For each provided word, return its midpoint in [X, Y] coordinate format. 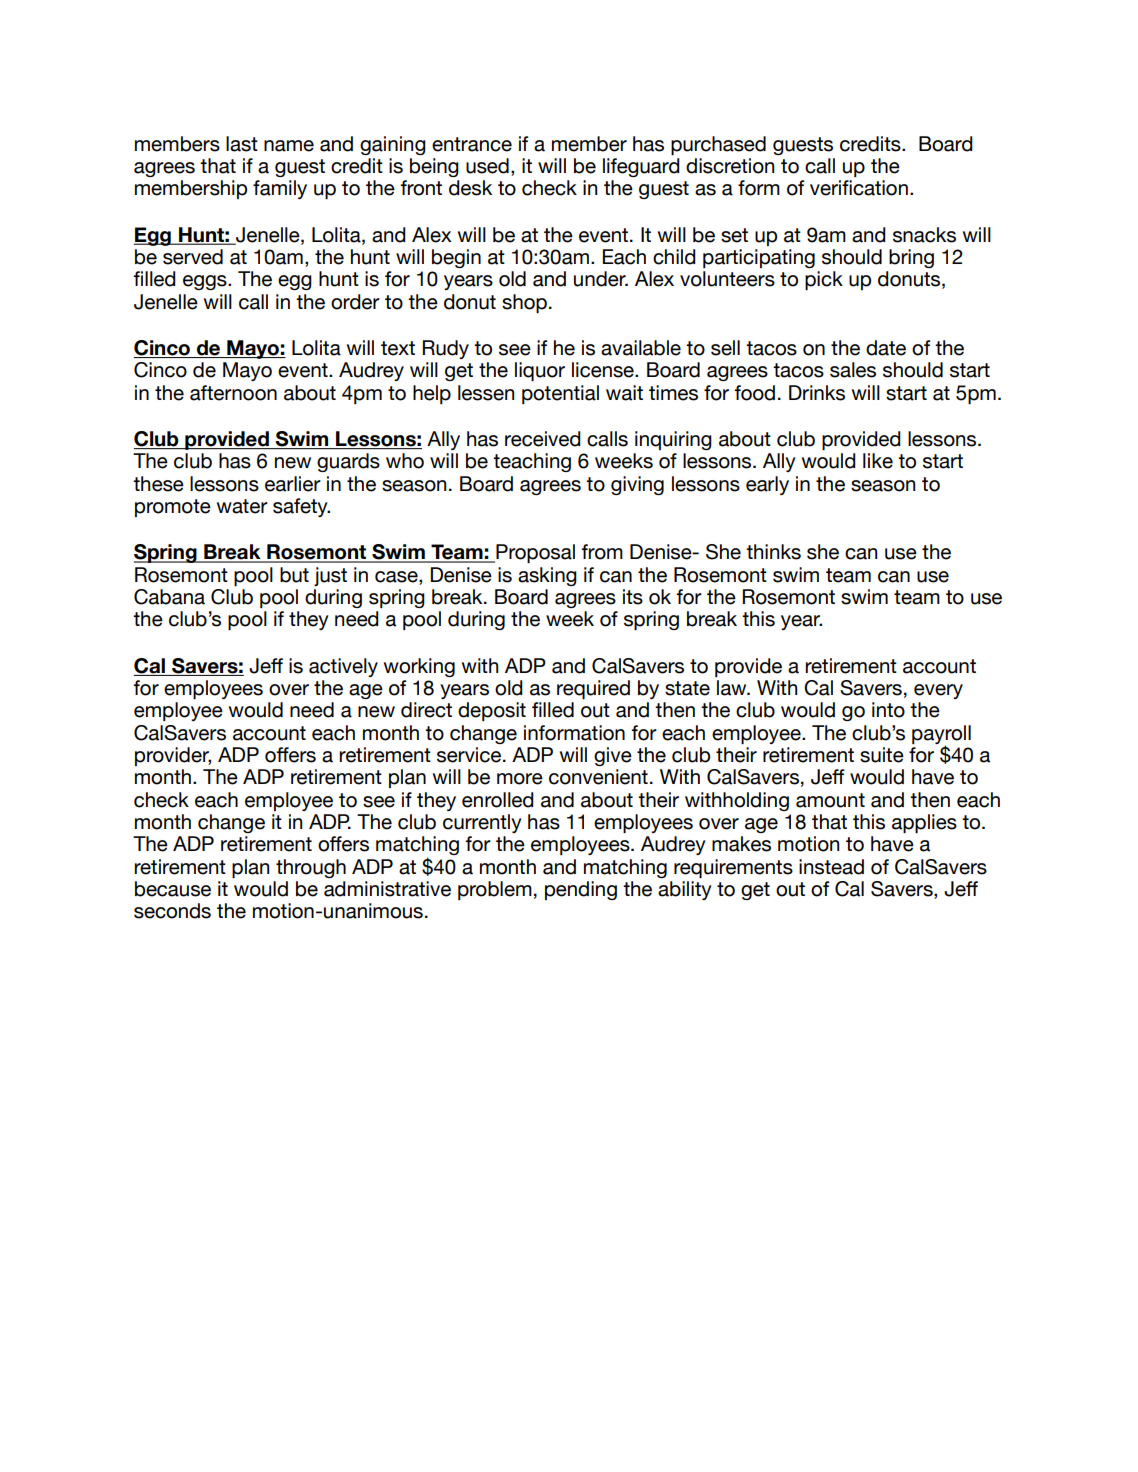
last [242, 144]
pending [581, 890]
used [487, 166]
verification [859, 188]
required [593, 689]
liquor [540, 371]
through [311, 868]
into [888, 710]
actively [343, 667]
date [886, 348]
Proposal [534, 553]
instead [831, 867]
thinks [773, 552]
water [242, 506]
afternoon [233, 393]
